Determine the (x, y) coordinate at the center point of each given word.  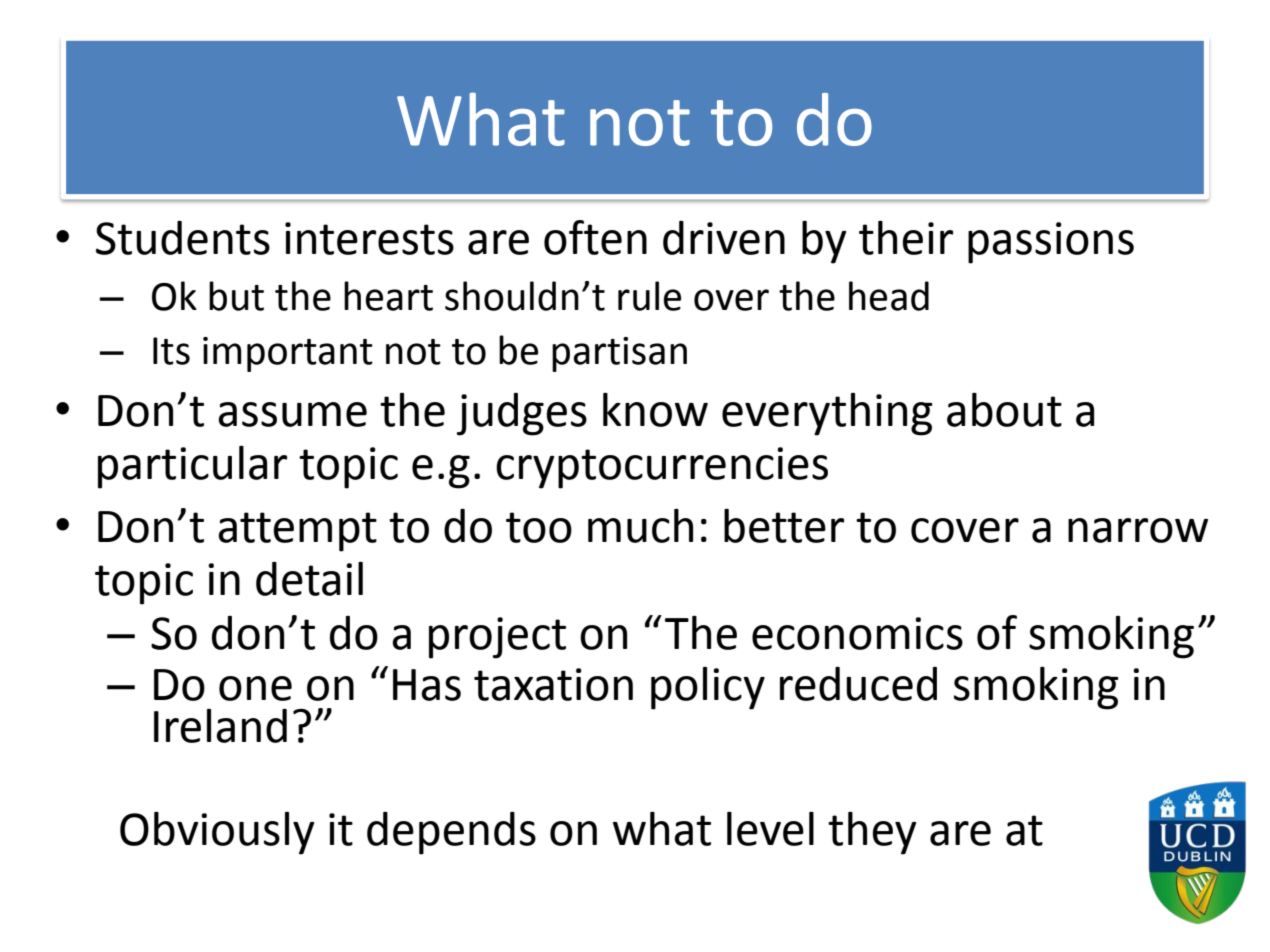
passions (1051, 243)
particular (192, 467)
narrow (1138, 530)
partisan (619, 354)
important (288, 354)
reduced (858, 684)
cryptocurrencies (662, 468)
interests (369, 238)
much (640, 526)
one (255, 688)
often (595, 237)
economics (857, 633)
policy (708, 688)
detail (309, 579)
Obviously (217, 833)
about (1004, 410)
